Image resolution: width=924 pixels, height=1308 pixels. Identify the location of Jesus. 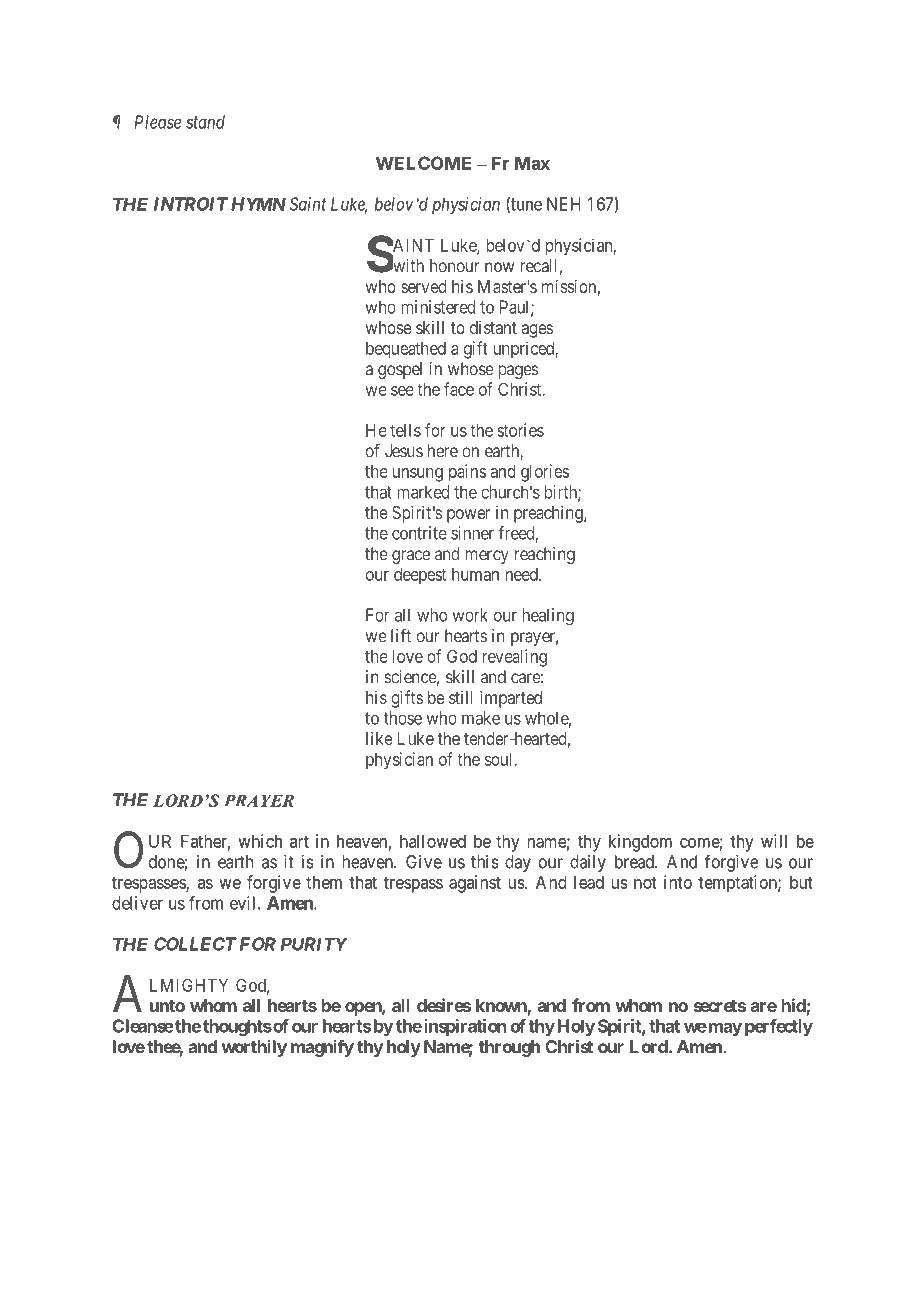
(404, 451).
